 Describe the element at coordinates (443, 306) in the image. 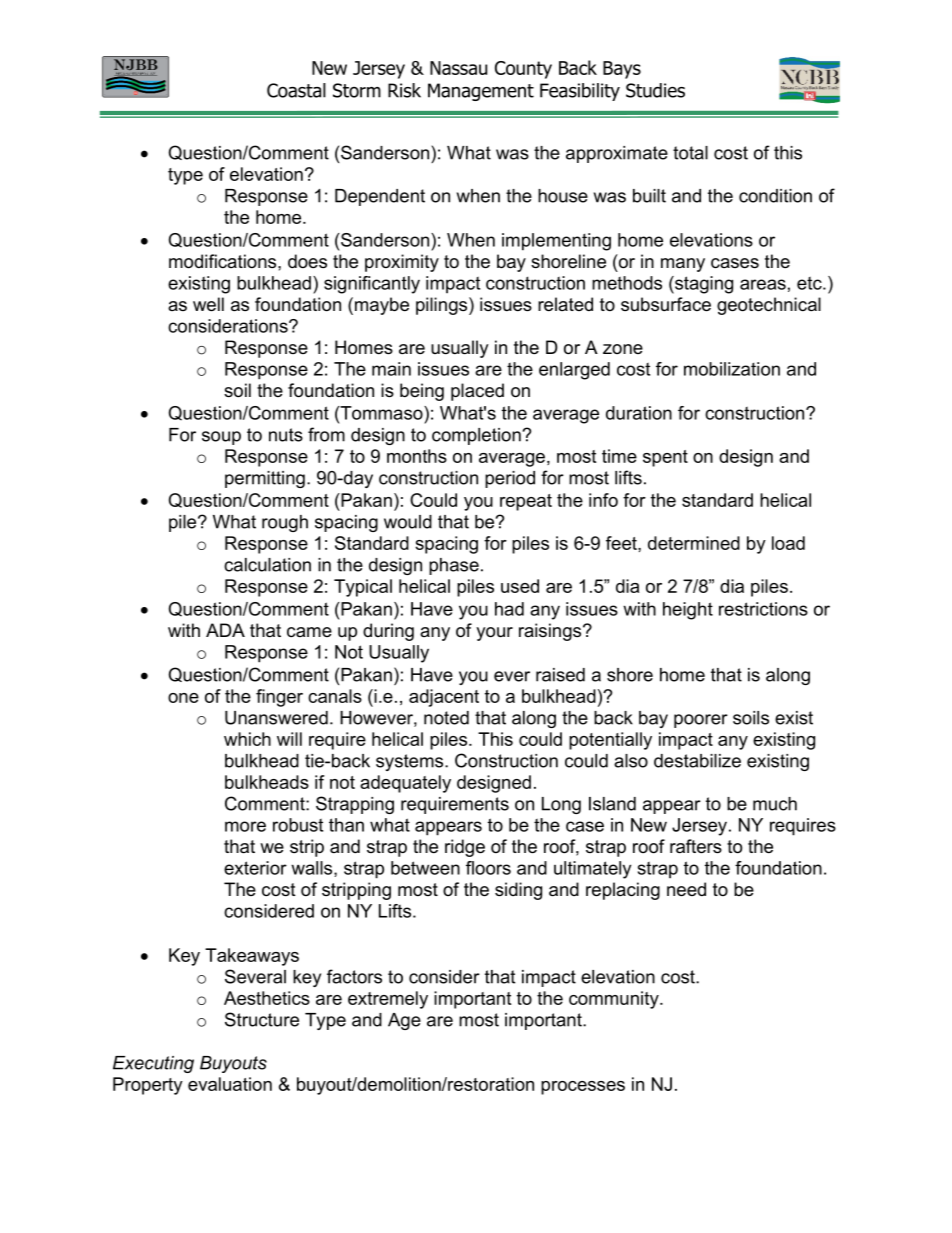

I see `pilings` at that location.
